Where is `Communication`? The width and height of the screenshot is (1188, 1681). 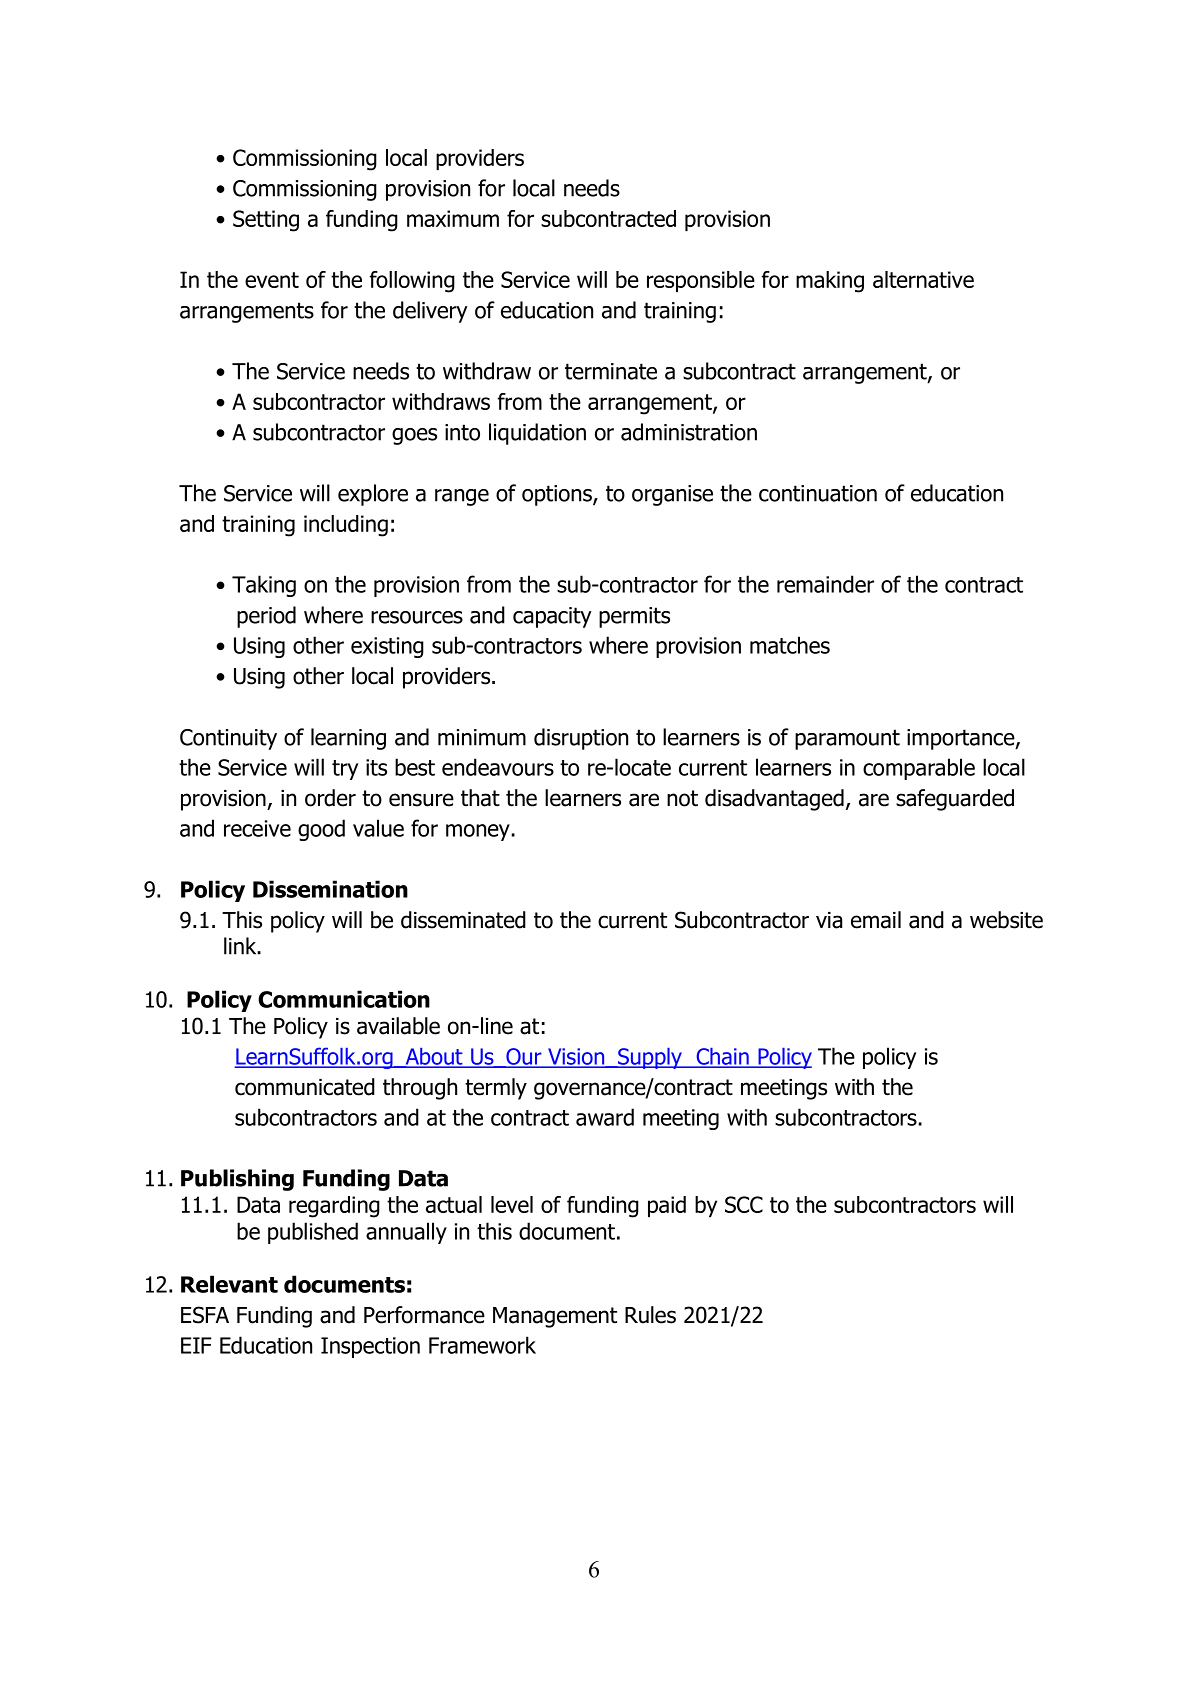
Communication is located at coordinates (344, 999).
